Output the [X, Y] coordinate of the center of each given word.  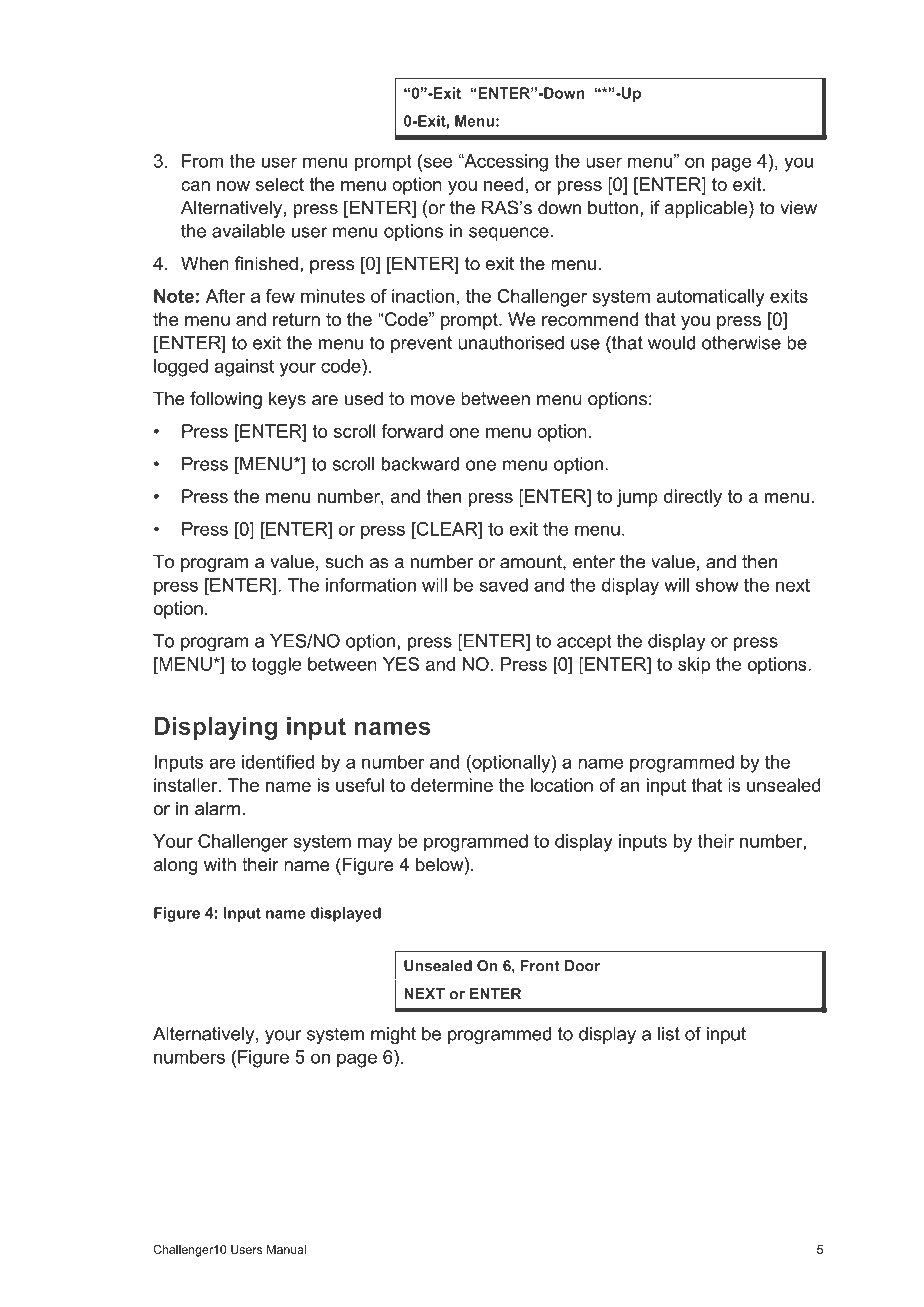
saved [504, 585]
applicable [707, 209]
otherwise [741, 343]
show [717, 585]
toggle [276, 666]
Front [540, 966]
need [503, 184]
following [226, 400]
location [562, 785]
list [669, 1034]
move [433, 400]
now [233, 186]
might [393, 1035]
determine [452, 785]
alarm [217, 808]
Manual [286, 1249]
